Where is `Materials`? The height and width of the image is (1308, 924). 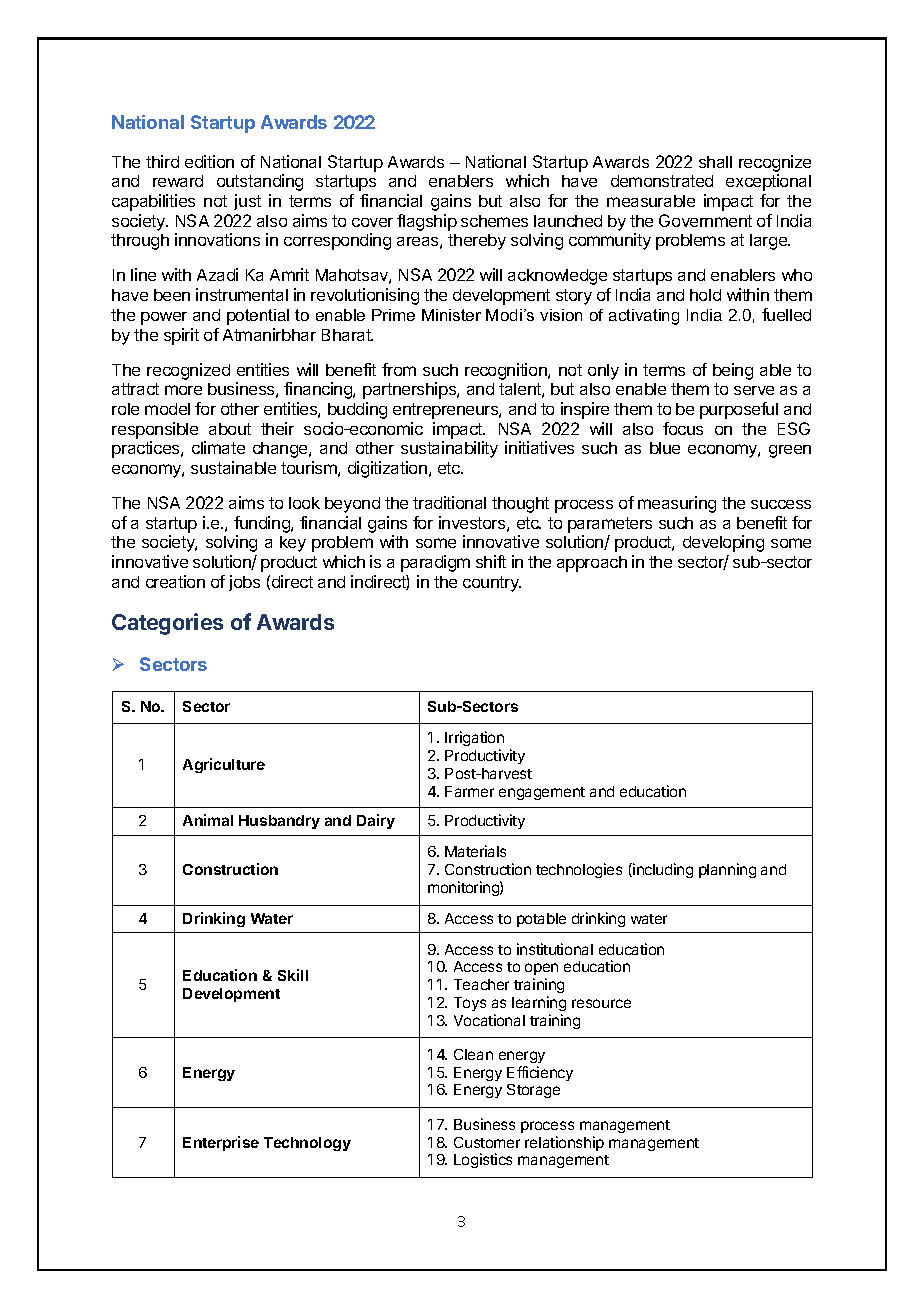 Materials is located at coordinates (475, 851).
